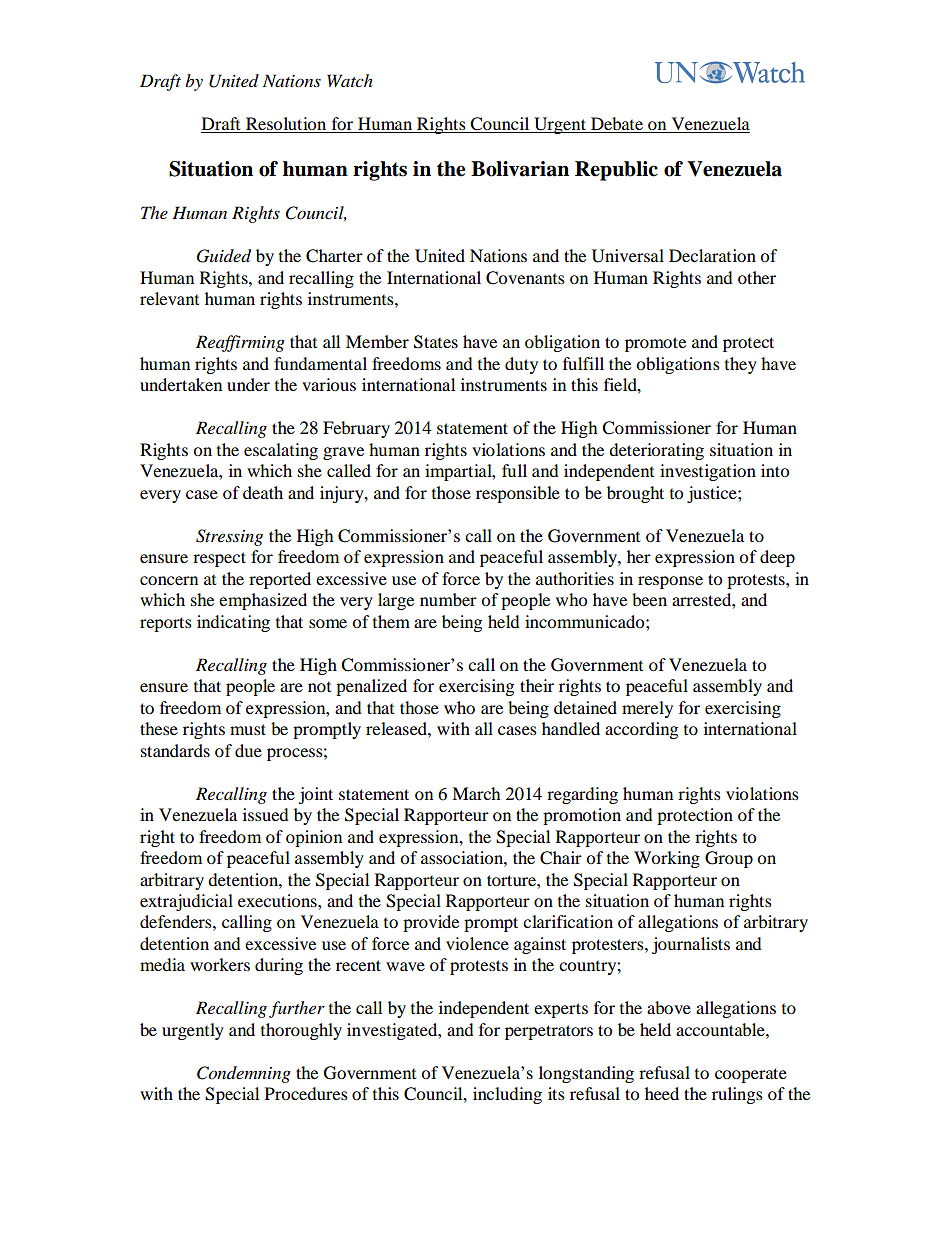 The image size is (952, 1233). What do you see at coordinates (244, 1074) in the page?
I see `Condemning` at bounding box center [244, 1074].
